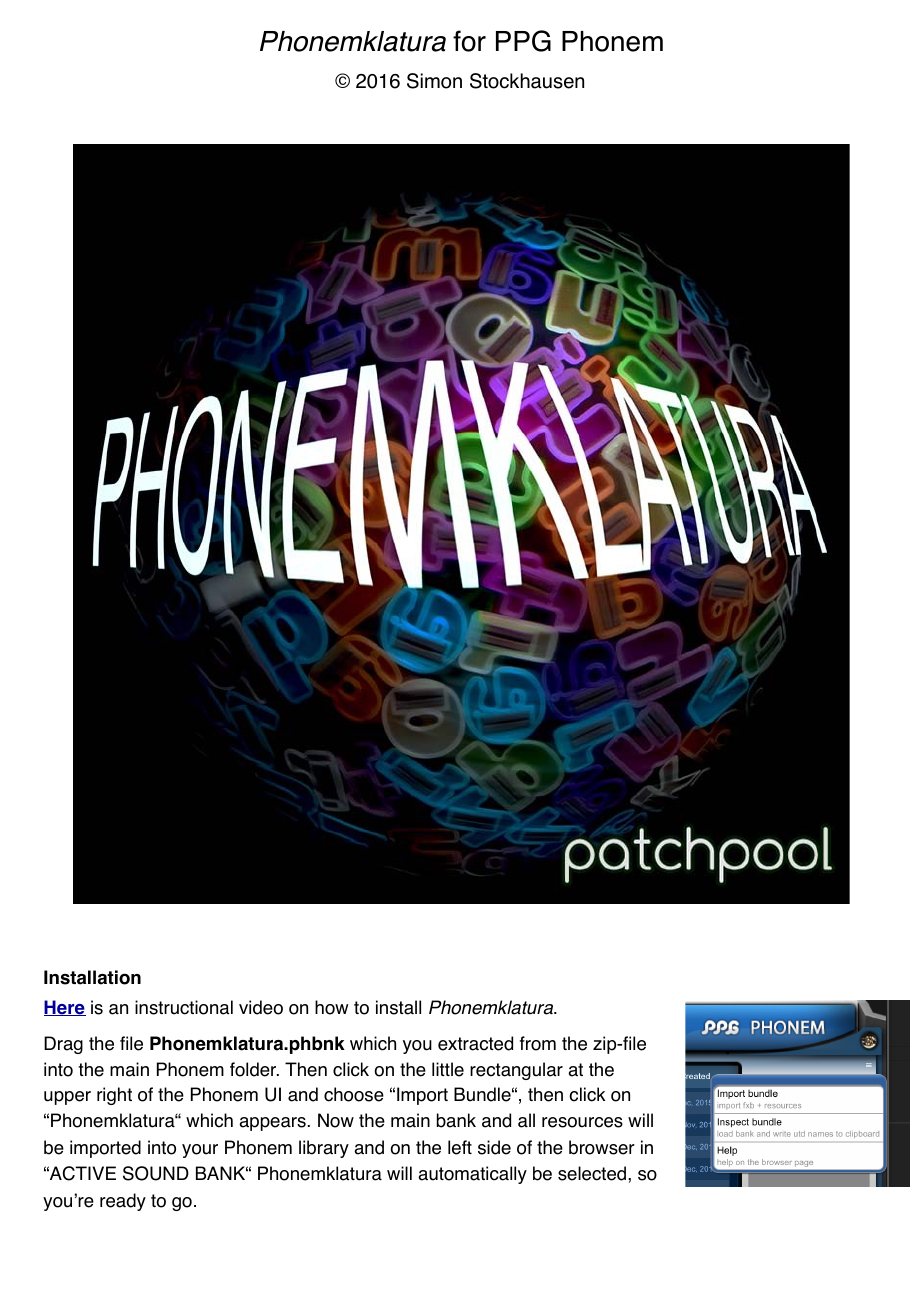 The image size is (924, 1308). I want to click on Stockhausen, so click(527, 81).
